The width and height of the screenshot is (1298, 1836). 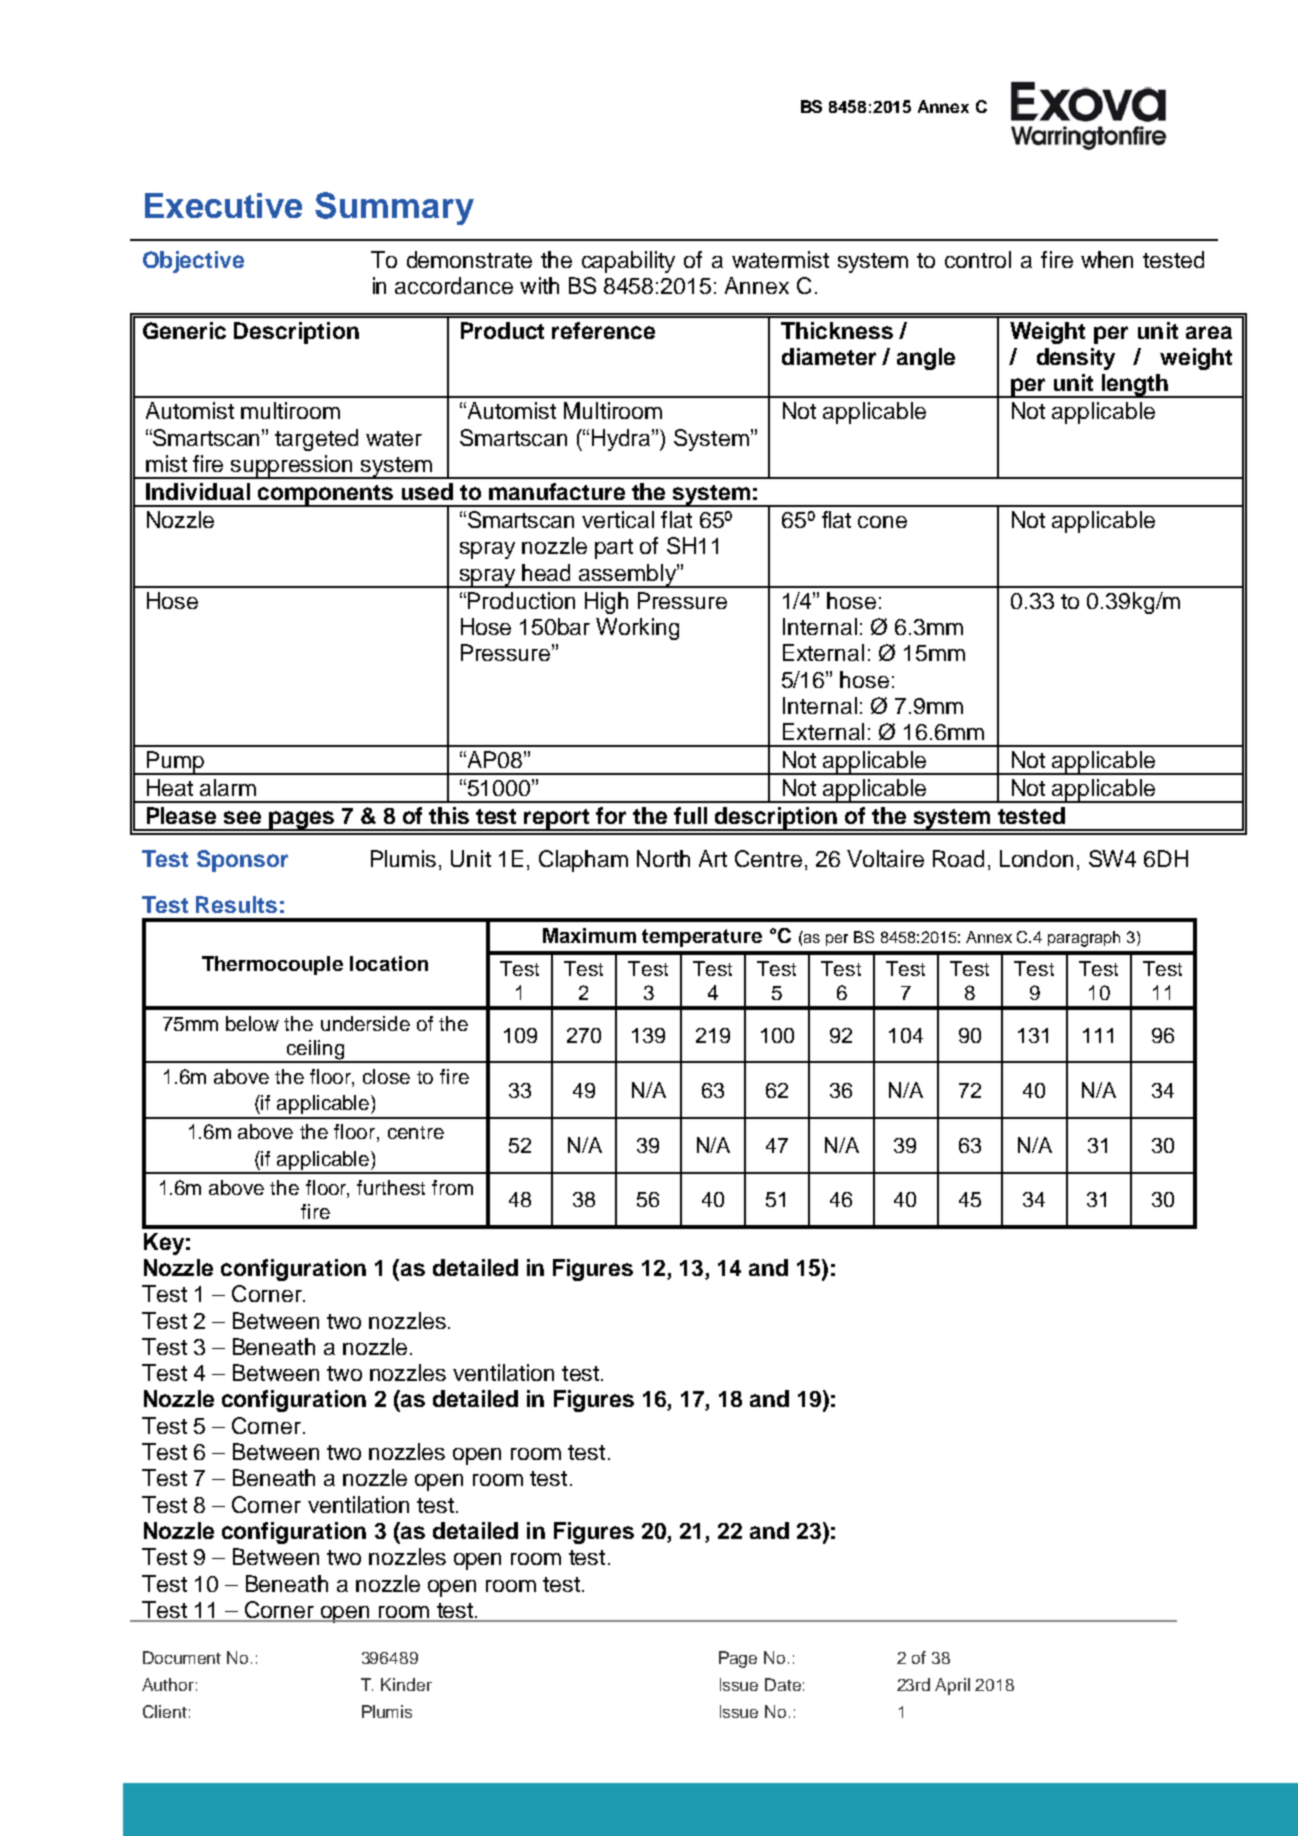 What do you see at coordinates (223, 205) in the screenshot?
I see `Executive` at bounding box center [223, 205].
